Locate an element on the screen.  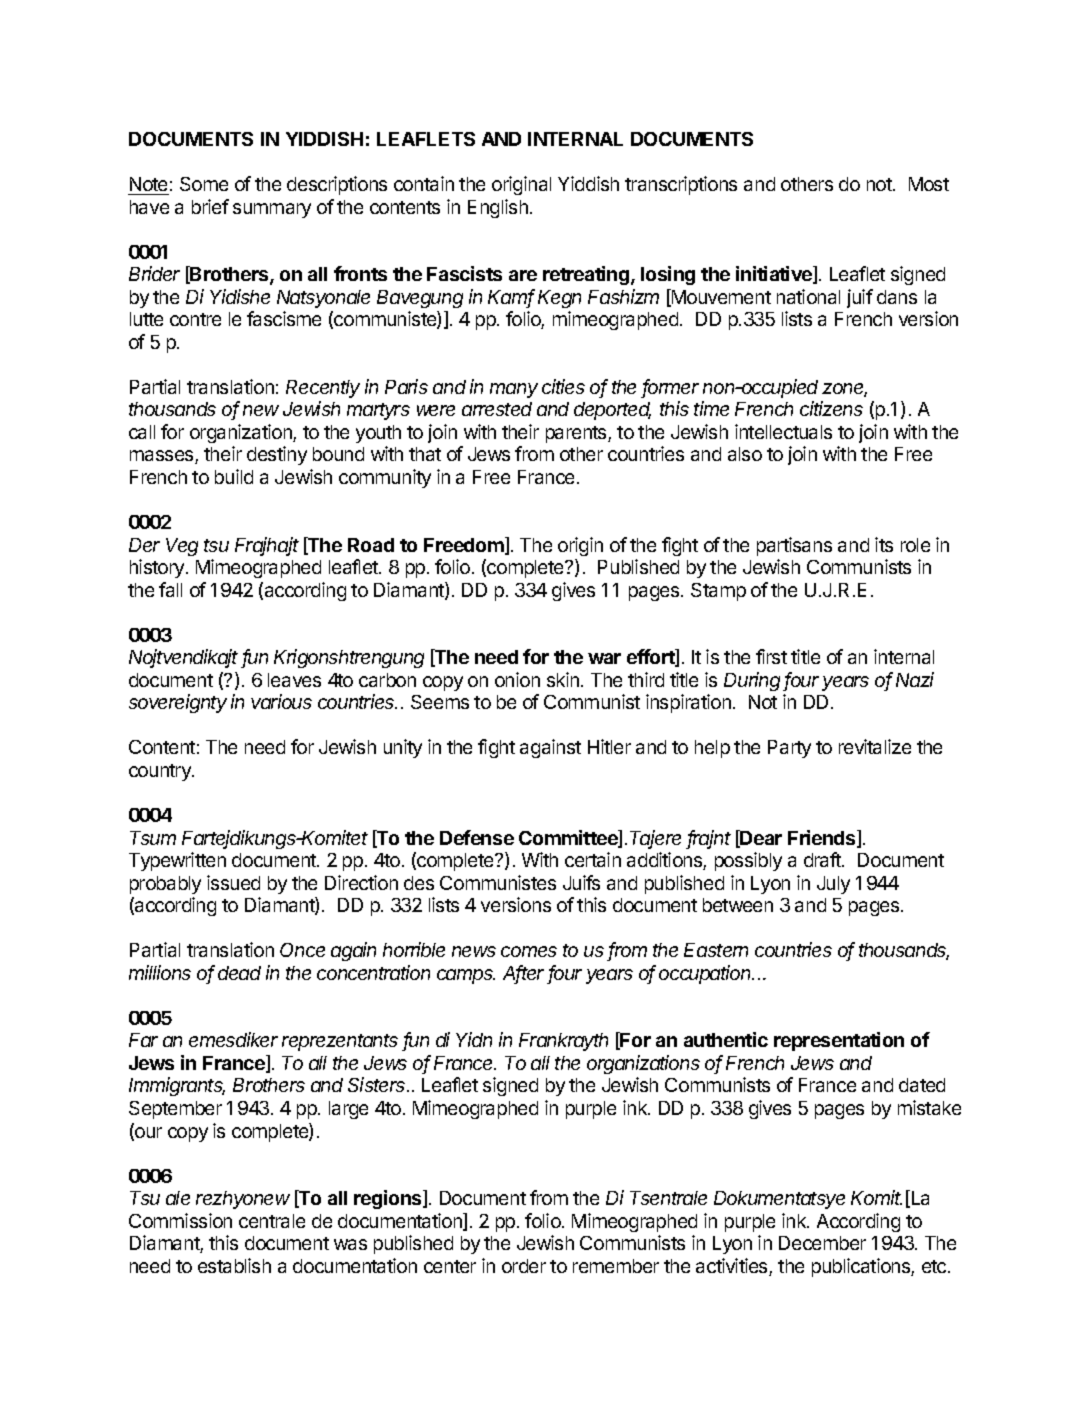
order is located at coordinates (524, 1266).
